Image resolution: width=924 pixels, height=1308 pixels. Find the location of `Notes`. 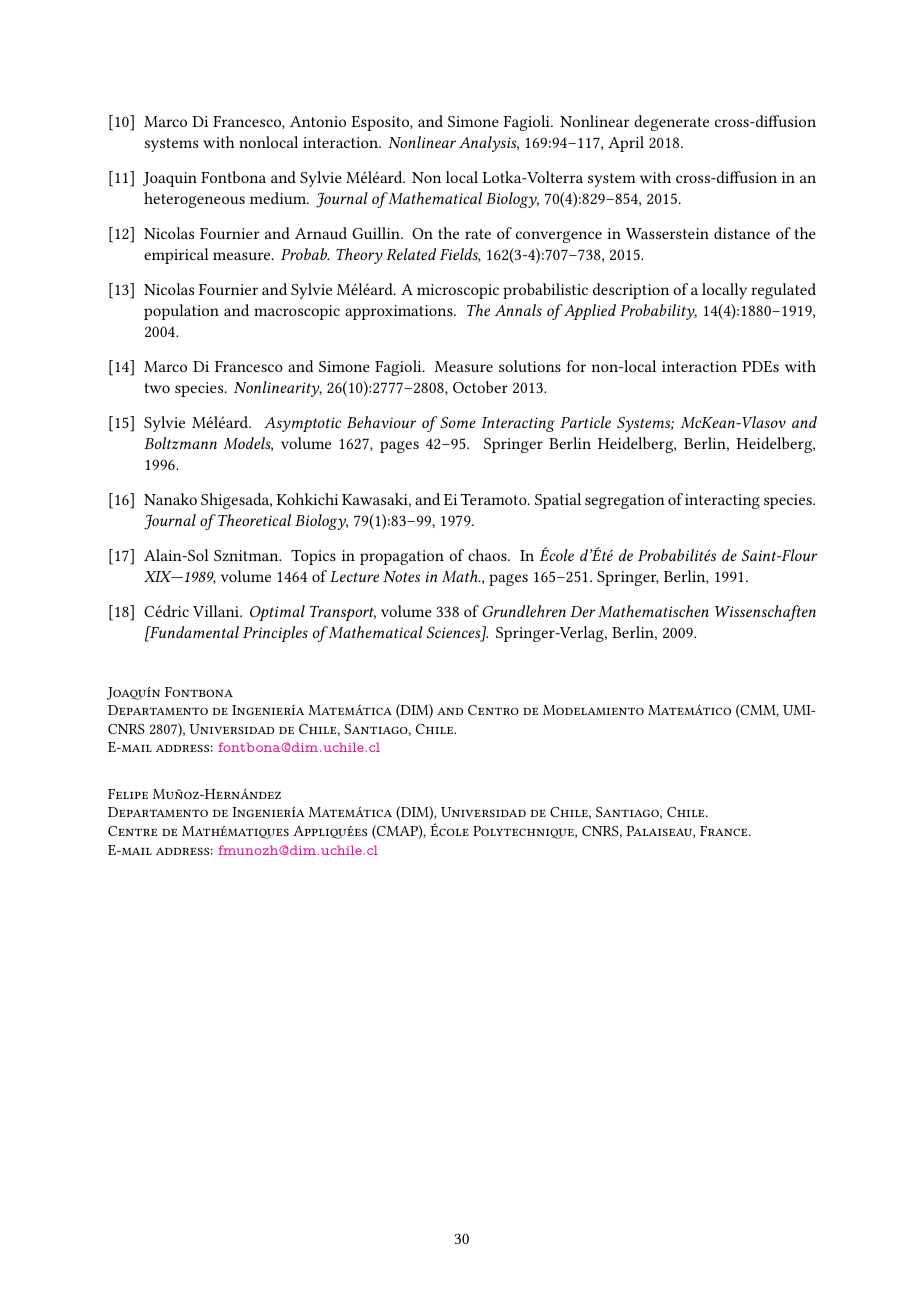

Notes is located at coordinates (401, 576).
